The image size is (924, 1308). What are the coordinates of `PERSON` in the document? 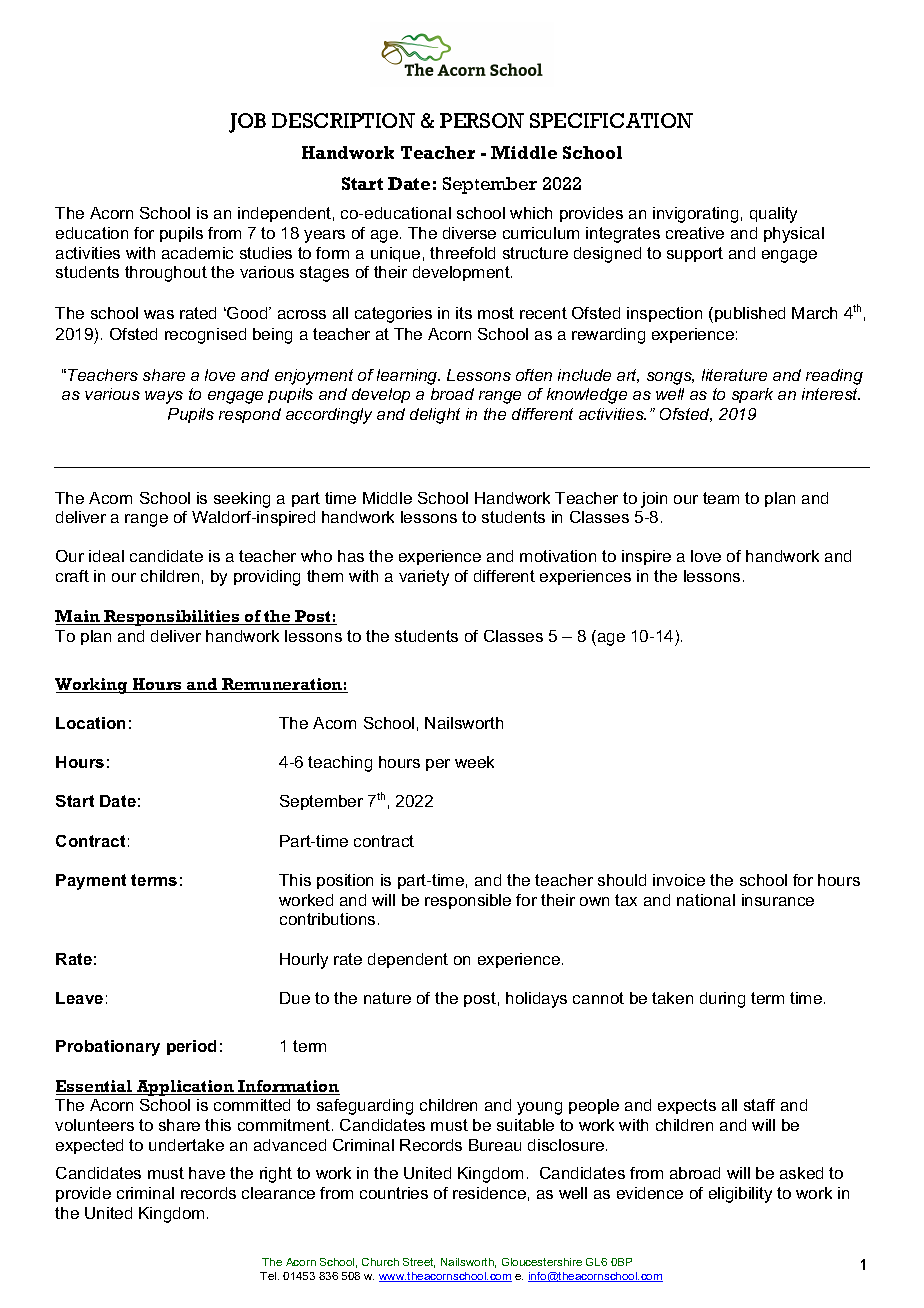 It's located at (482, 120).
